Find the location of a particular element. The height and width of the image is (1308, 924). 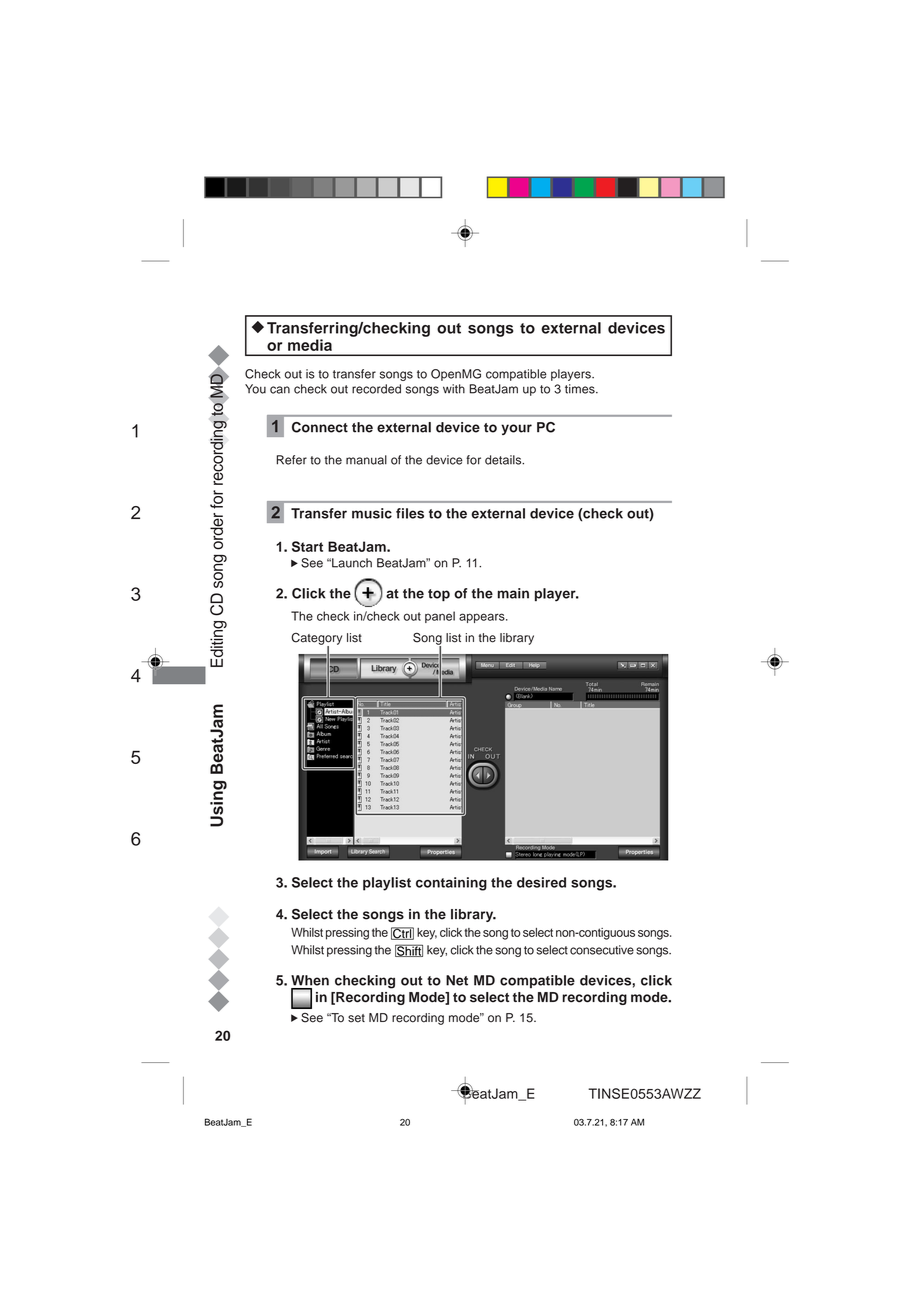

main is located at coordinates (513, 593).
